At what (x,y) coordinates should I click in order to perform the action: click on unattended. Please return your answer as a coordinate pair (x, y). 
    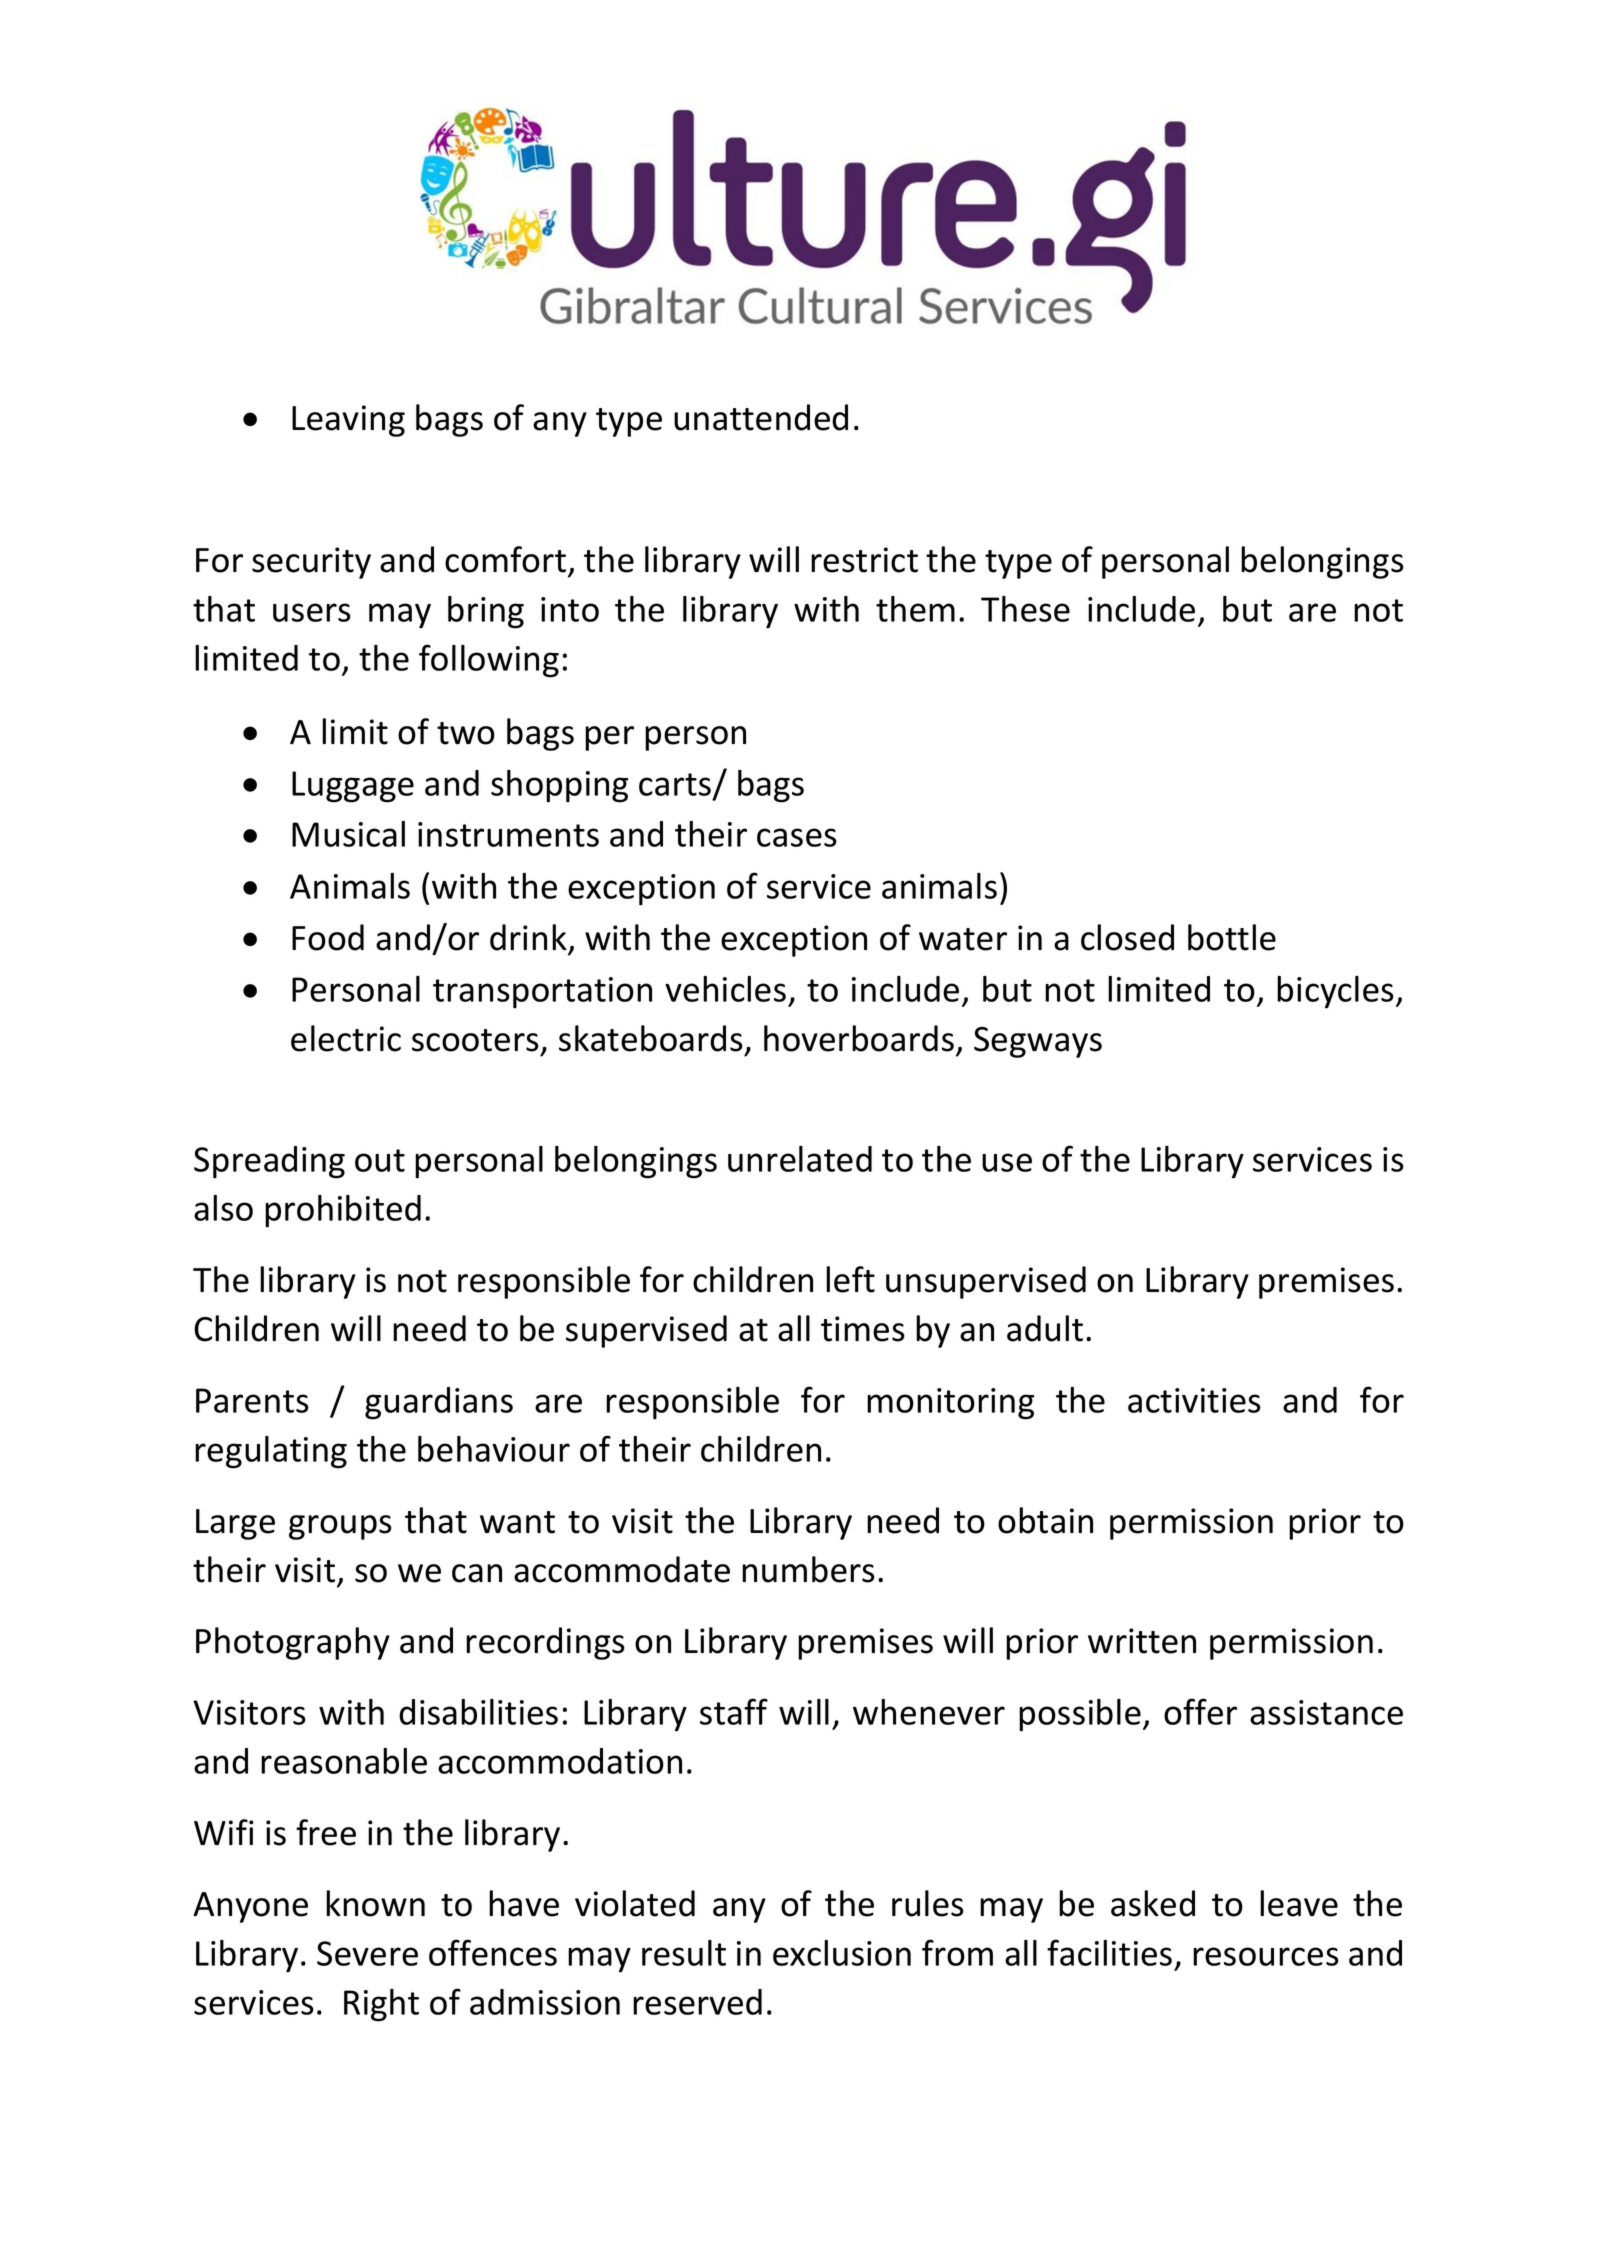
    Looking at the image, I should click on (761, 417).
